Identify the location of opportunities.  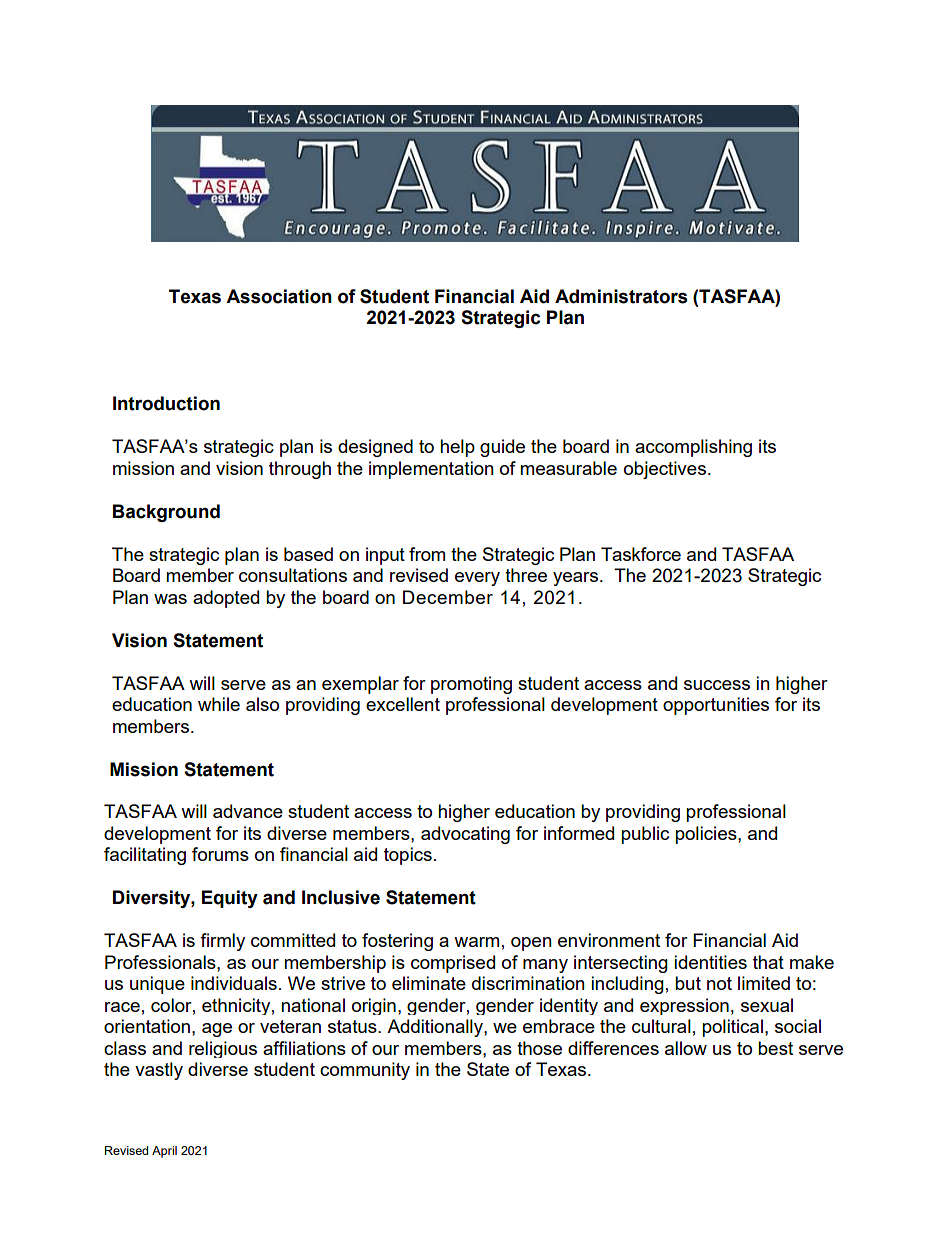
(716, 706).
